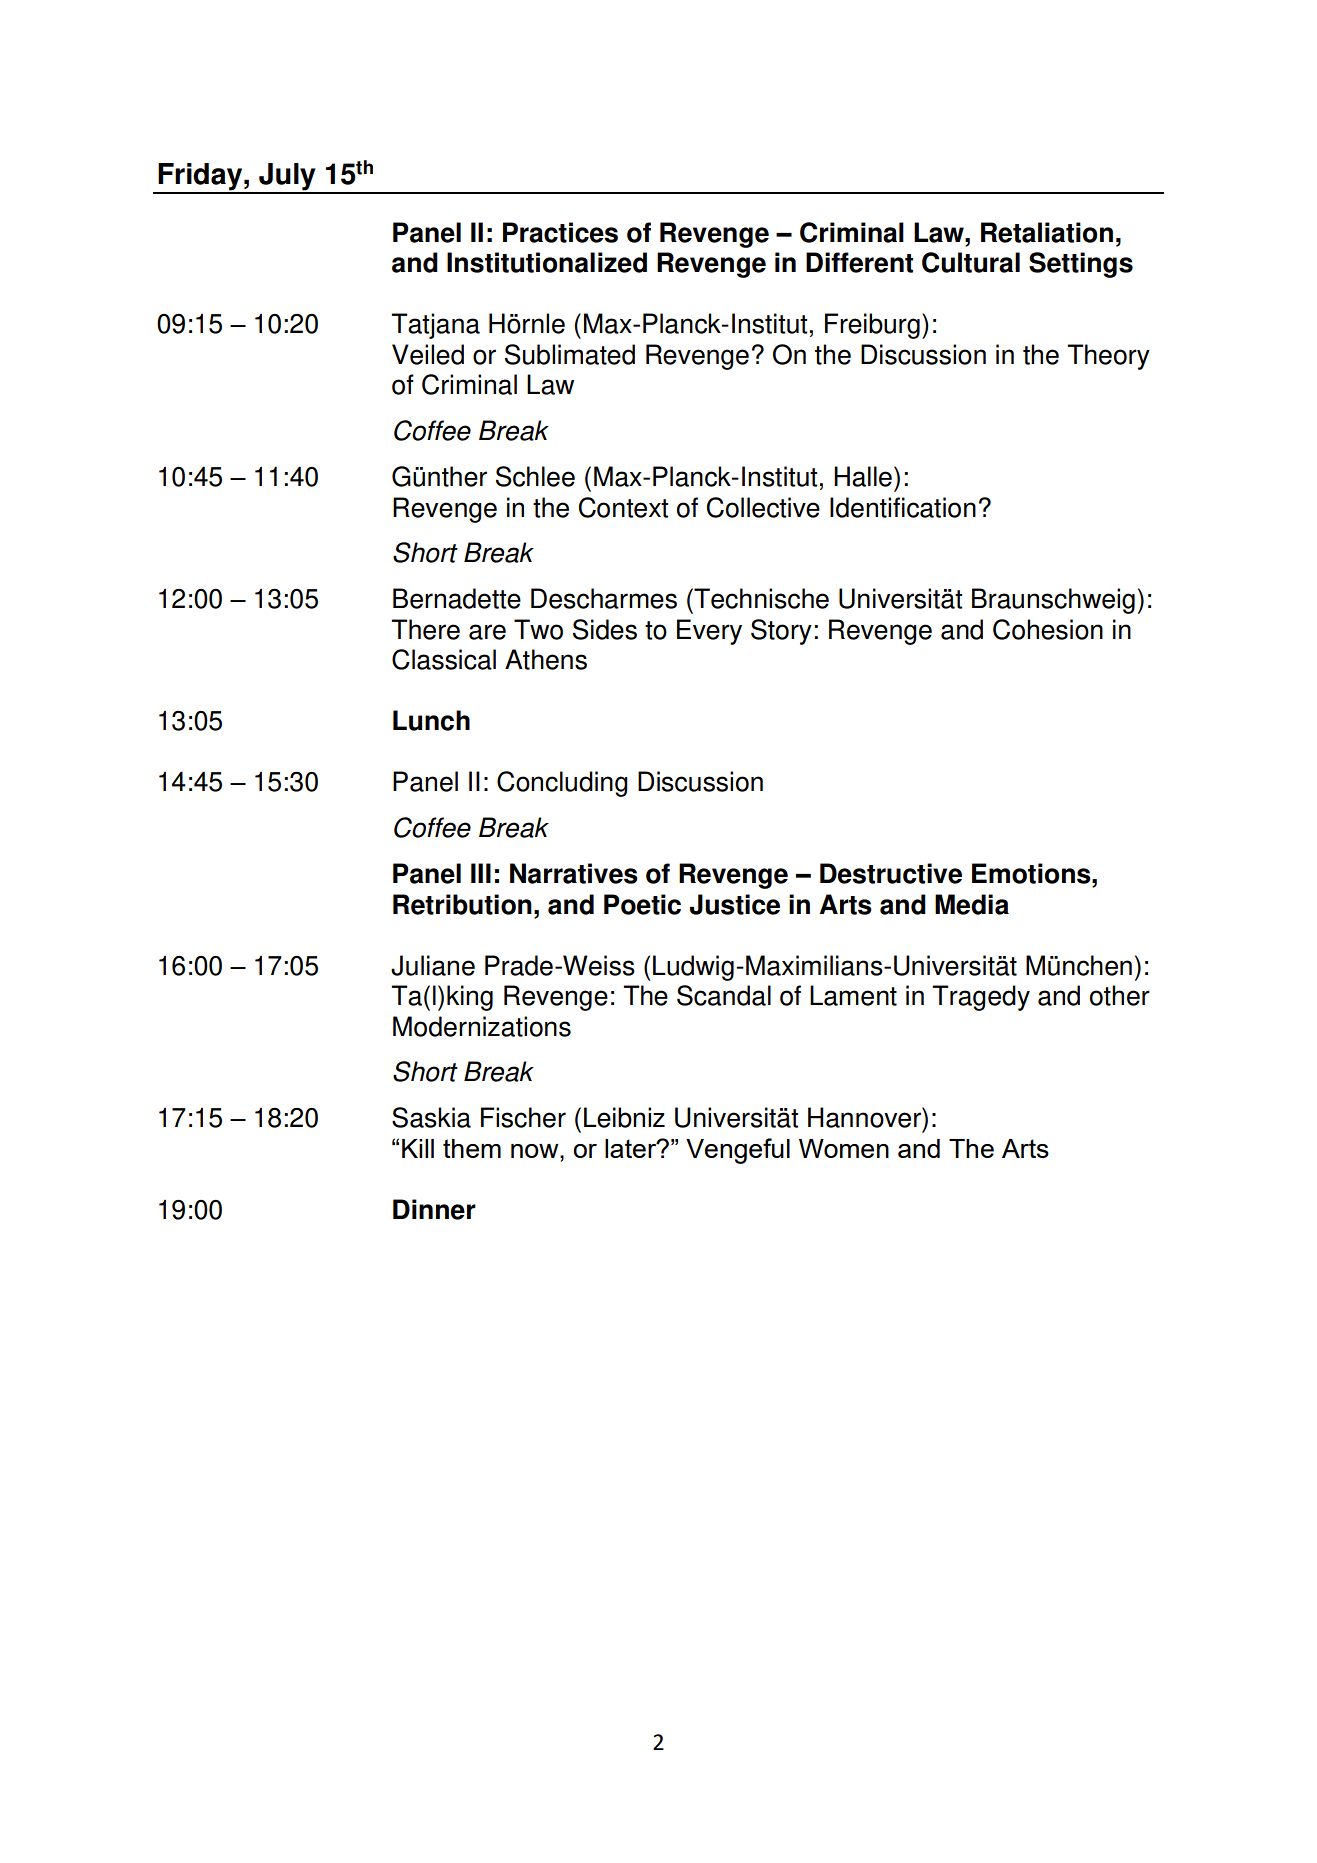  Describe the element at coordinates (1048, 629) in the screenshot. I see `Cohesion` at that location.
